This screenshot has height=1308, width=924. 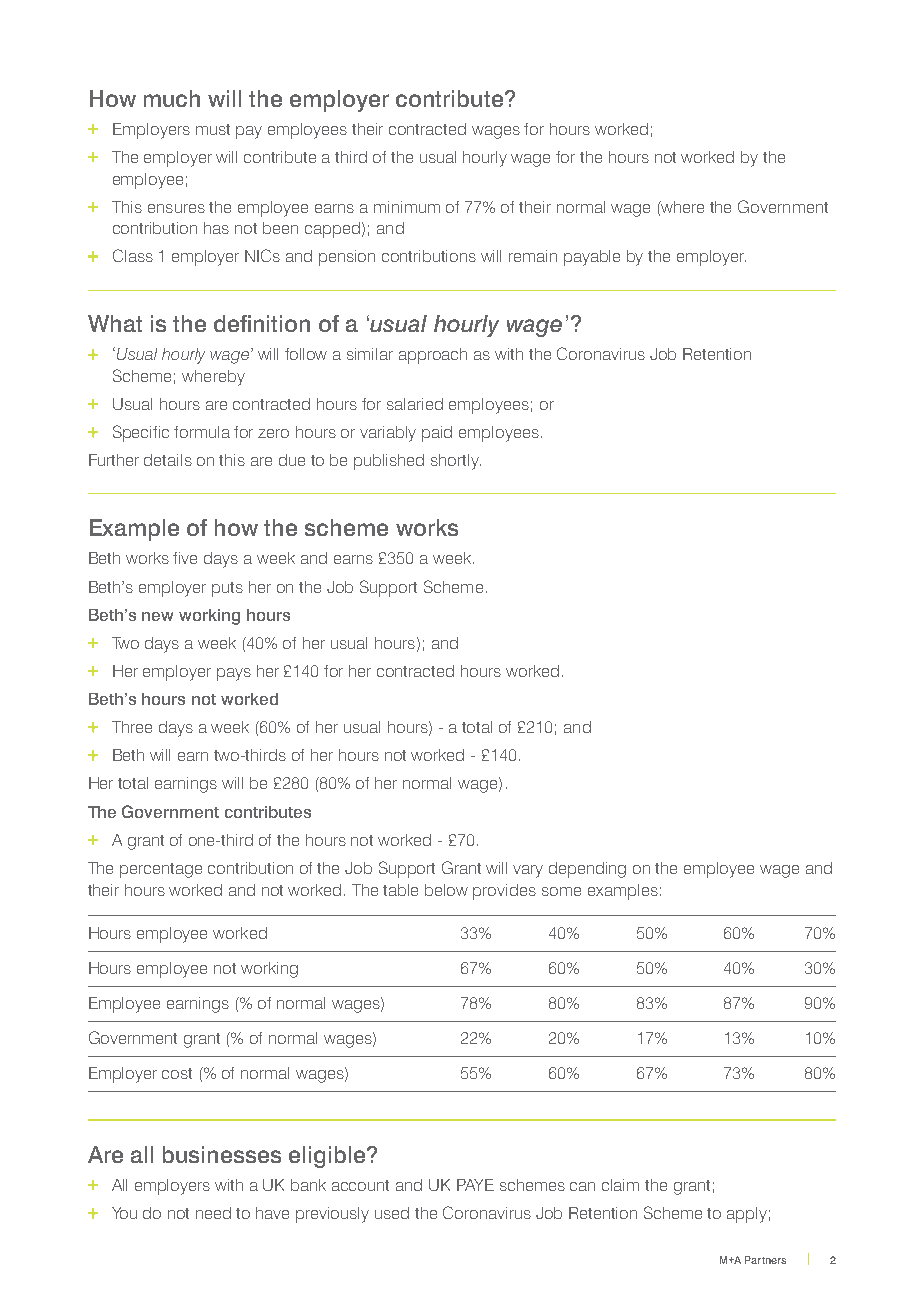 I want to click on depending, so click(x=587, y=870).
